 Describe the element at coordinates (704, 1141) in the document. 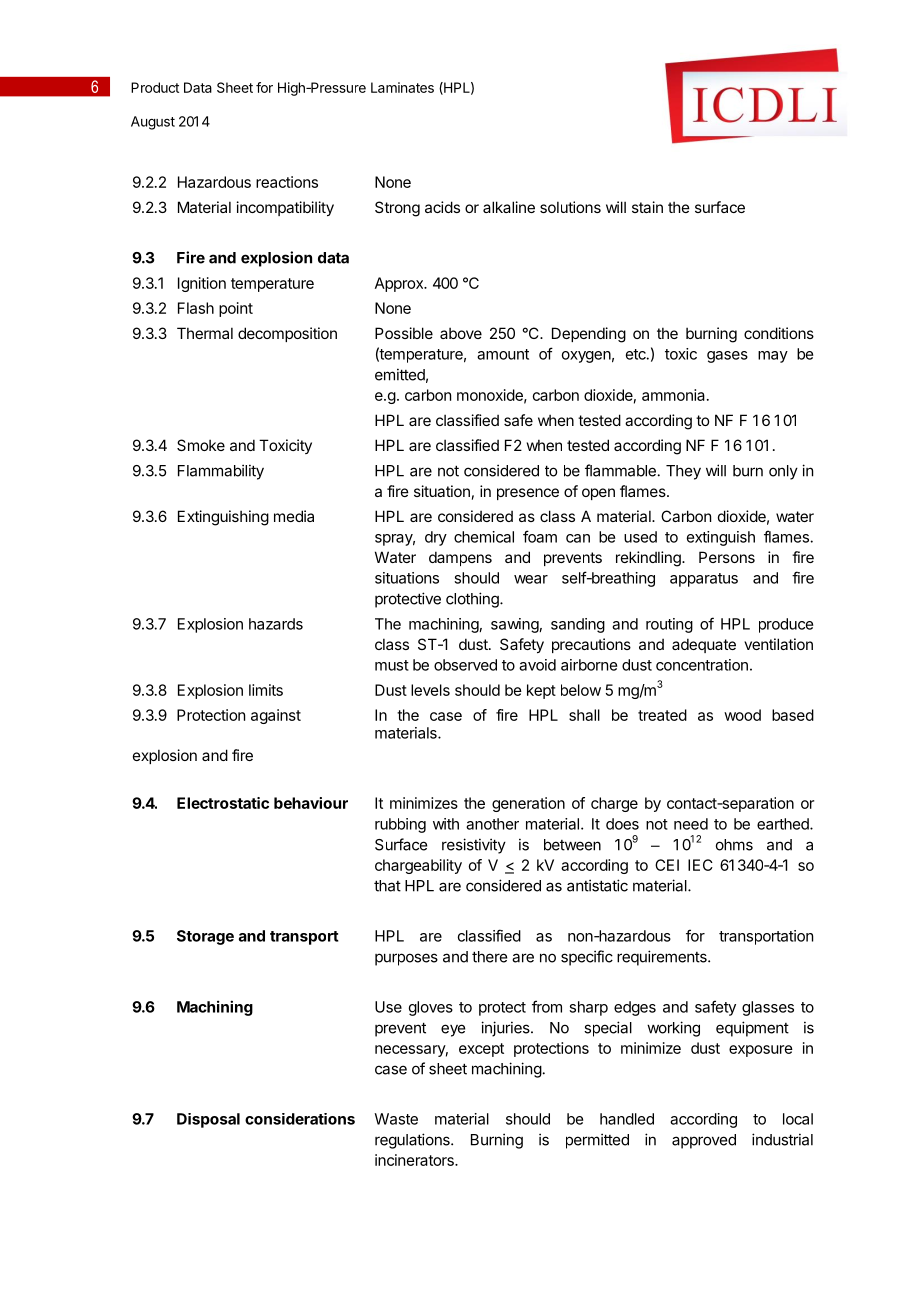

I see `approved` at that location.
